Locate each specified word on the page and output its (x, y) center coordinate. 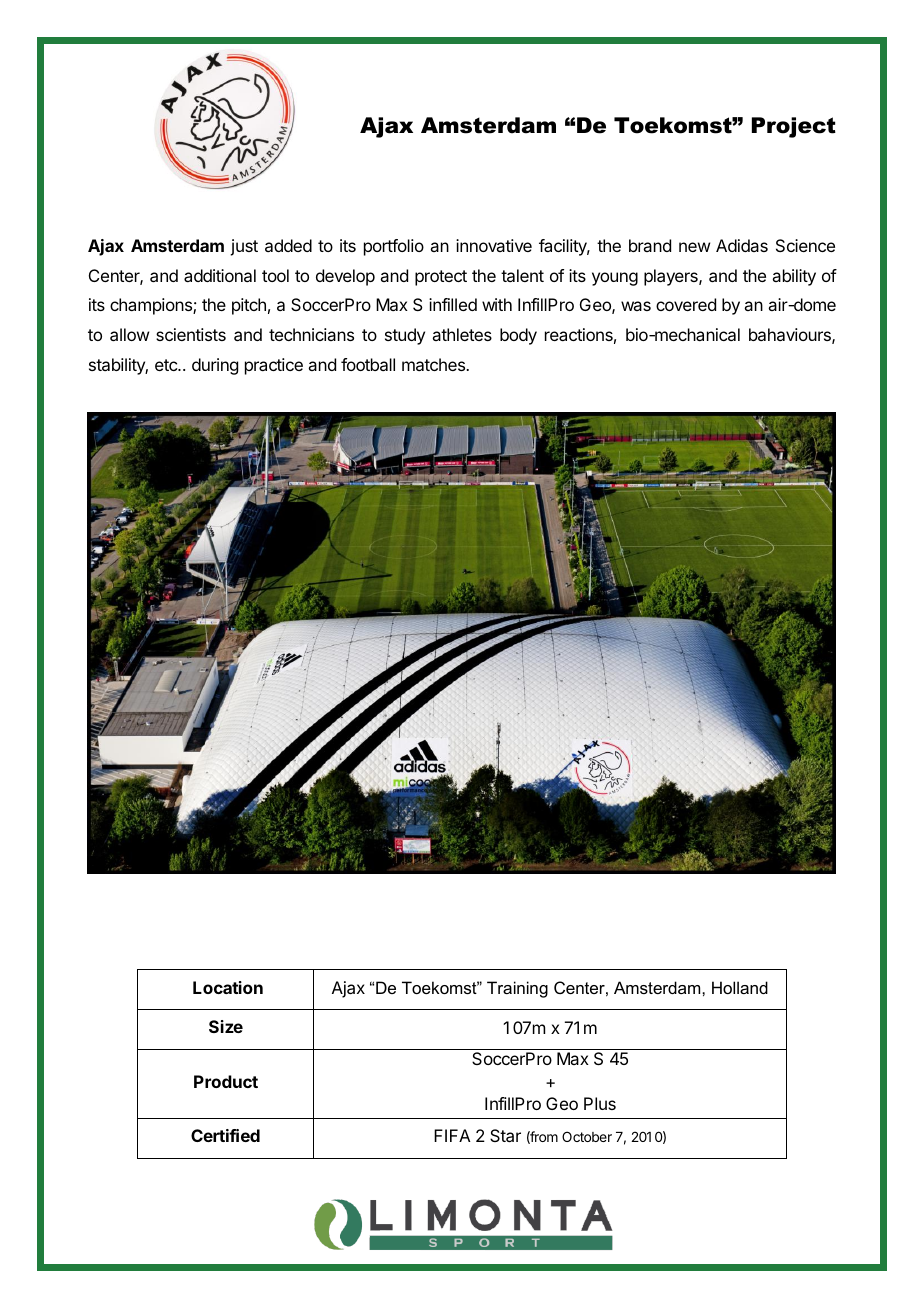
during (215, 366)
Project (794, 127)
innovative (494, 245)
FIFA (452, 1135)
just (244, 247)
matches (434, 364)
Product (226, 1081)
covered (686, 304)
